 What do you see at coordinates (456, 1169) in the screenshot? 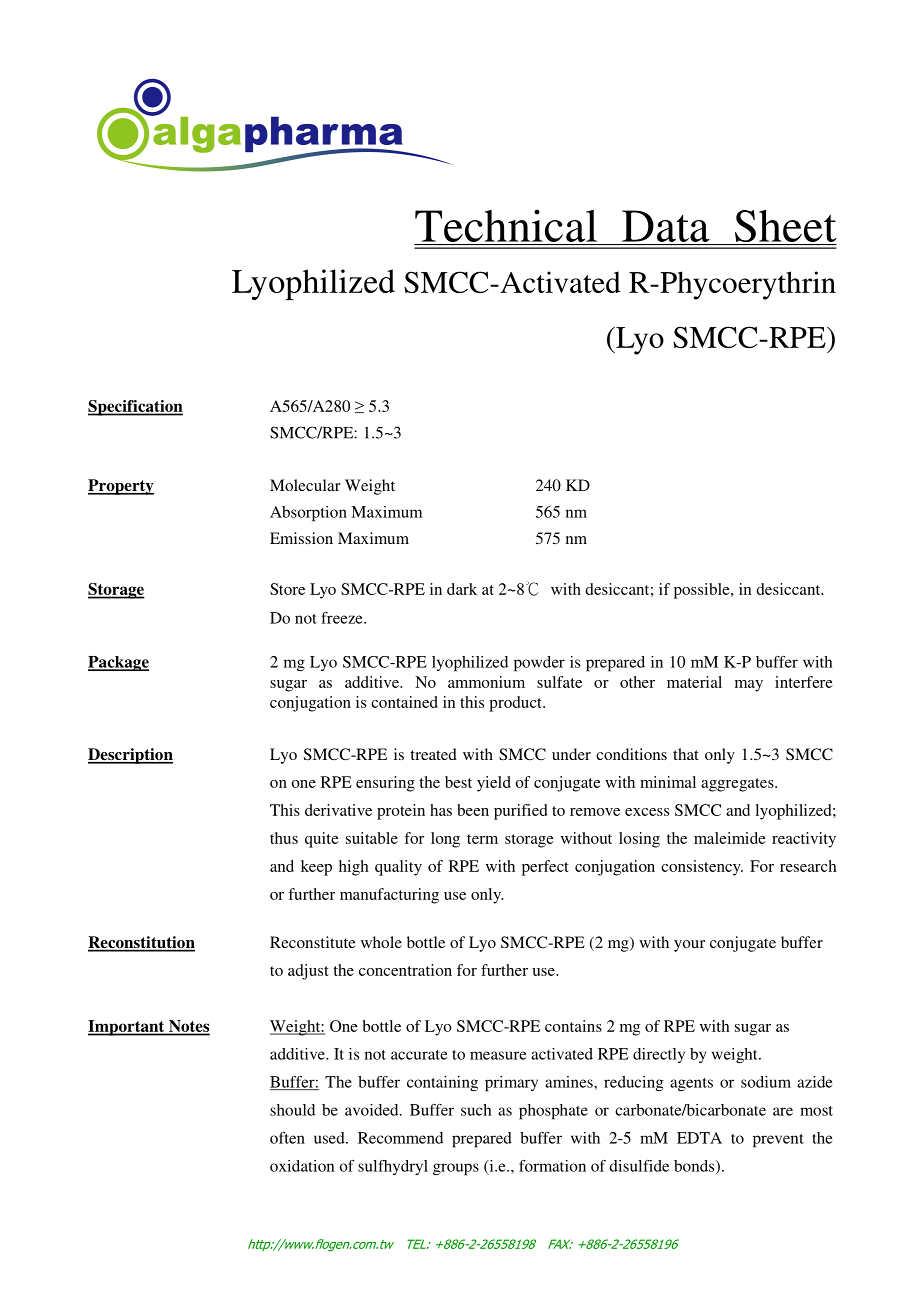
I see `groups` at bounding box center [456, 1169].
